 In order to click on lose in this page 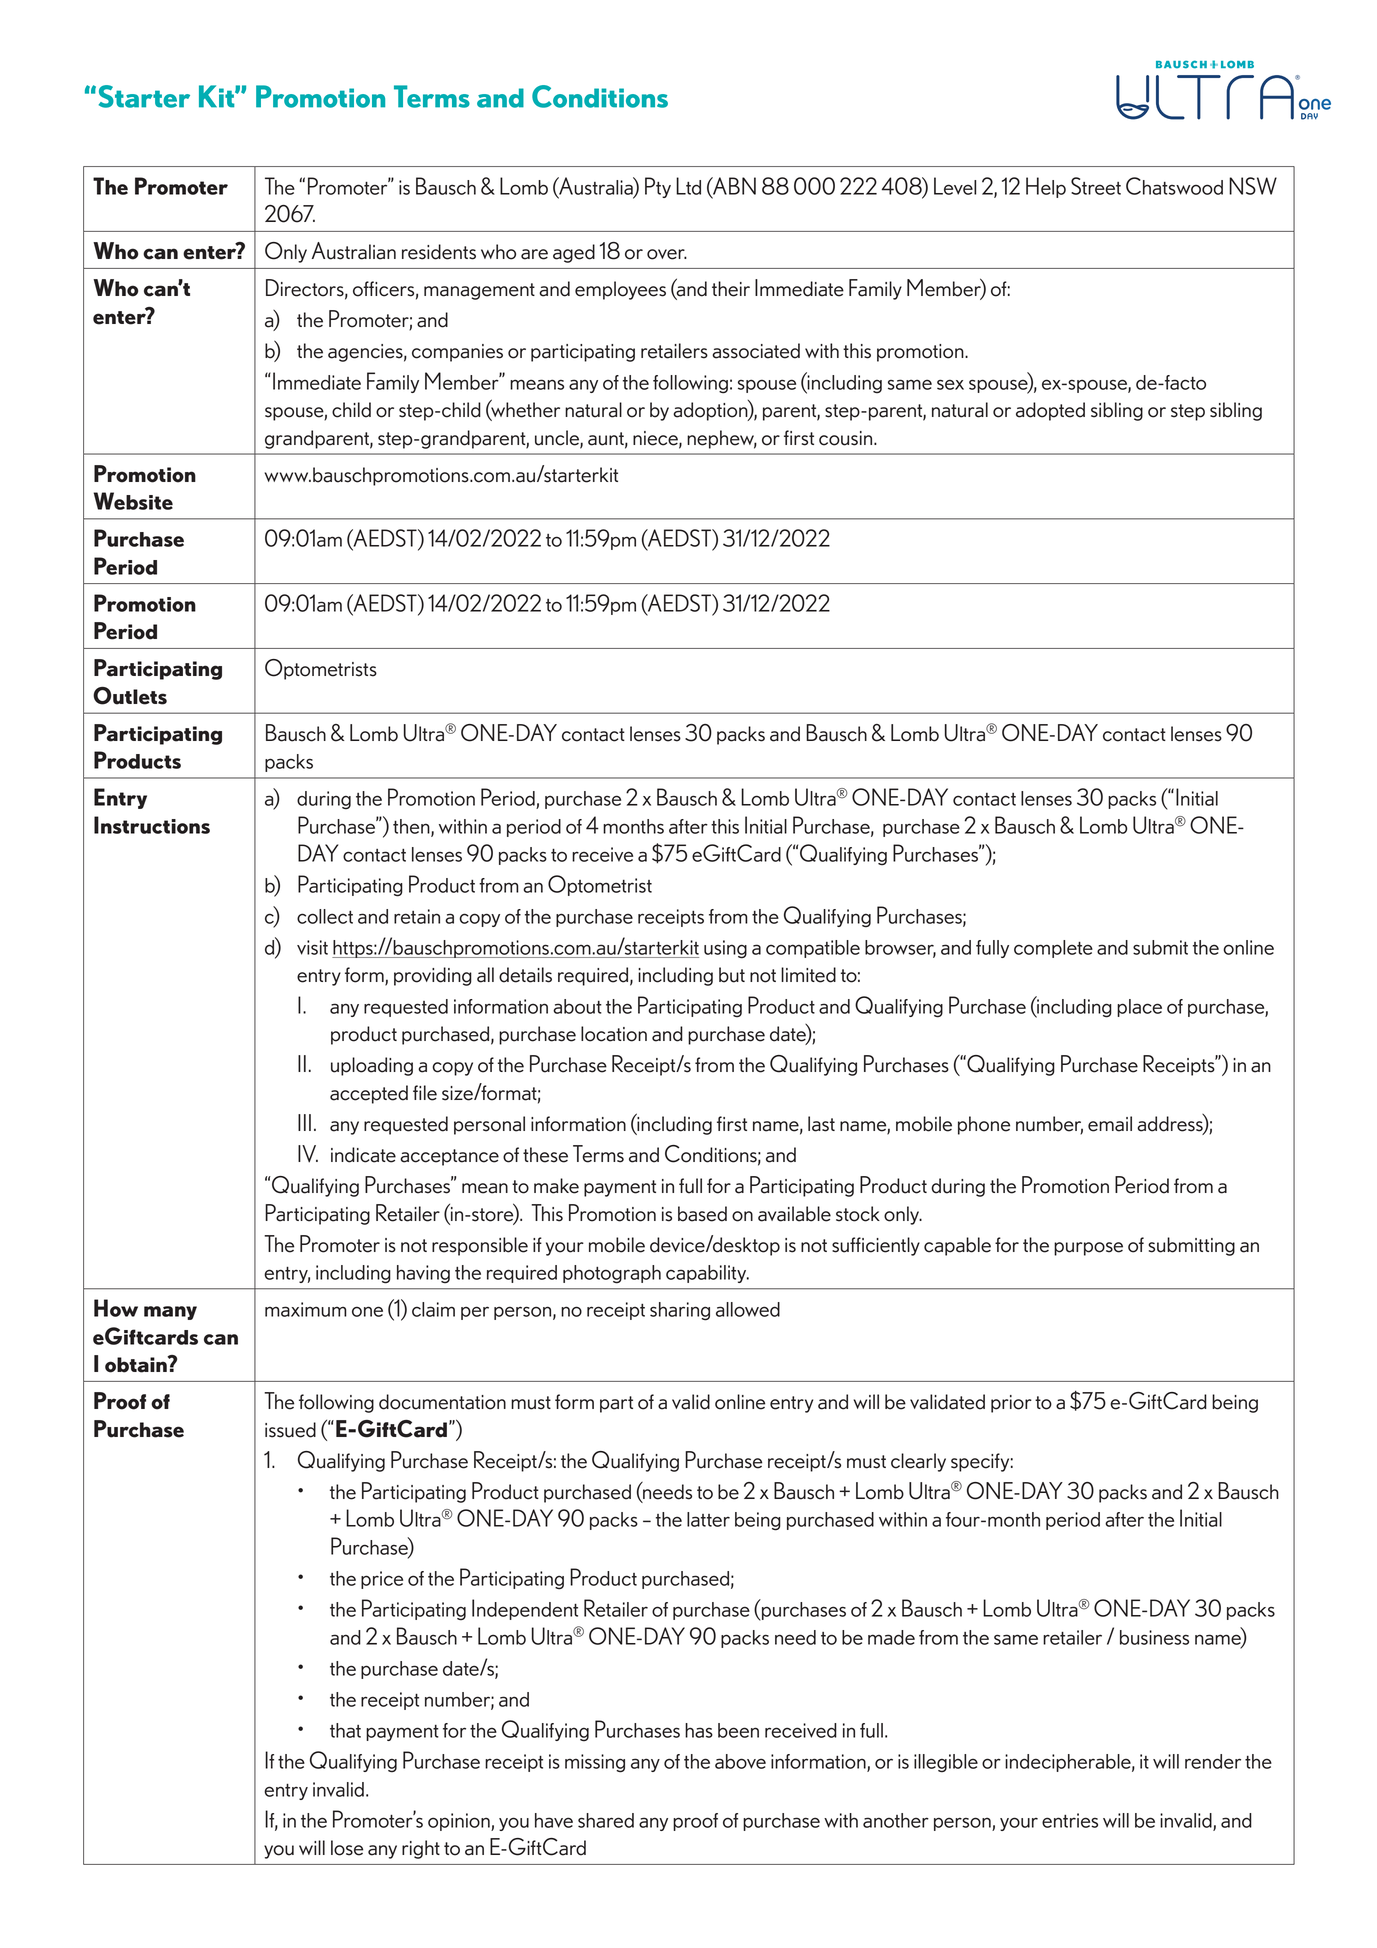, I will do `click(347, 1848)`.
